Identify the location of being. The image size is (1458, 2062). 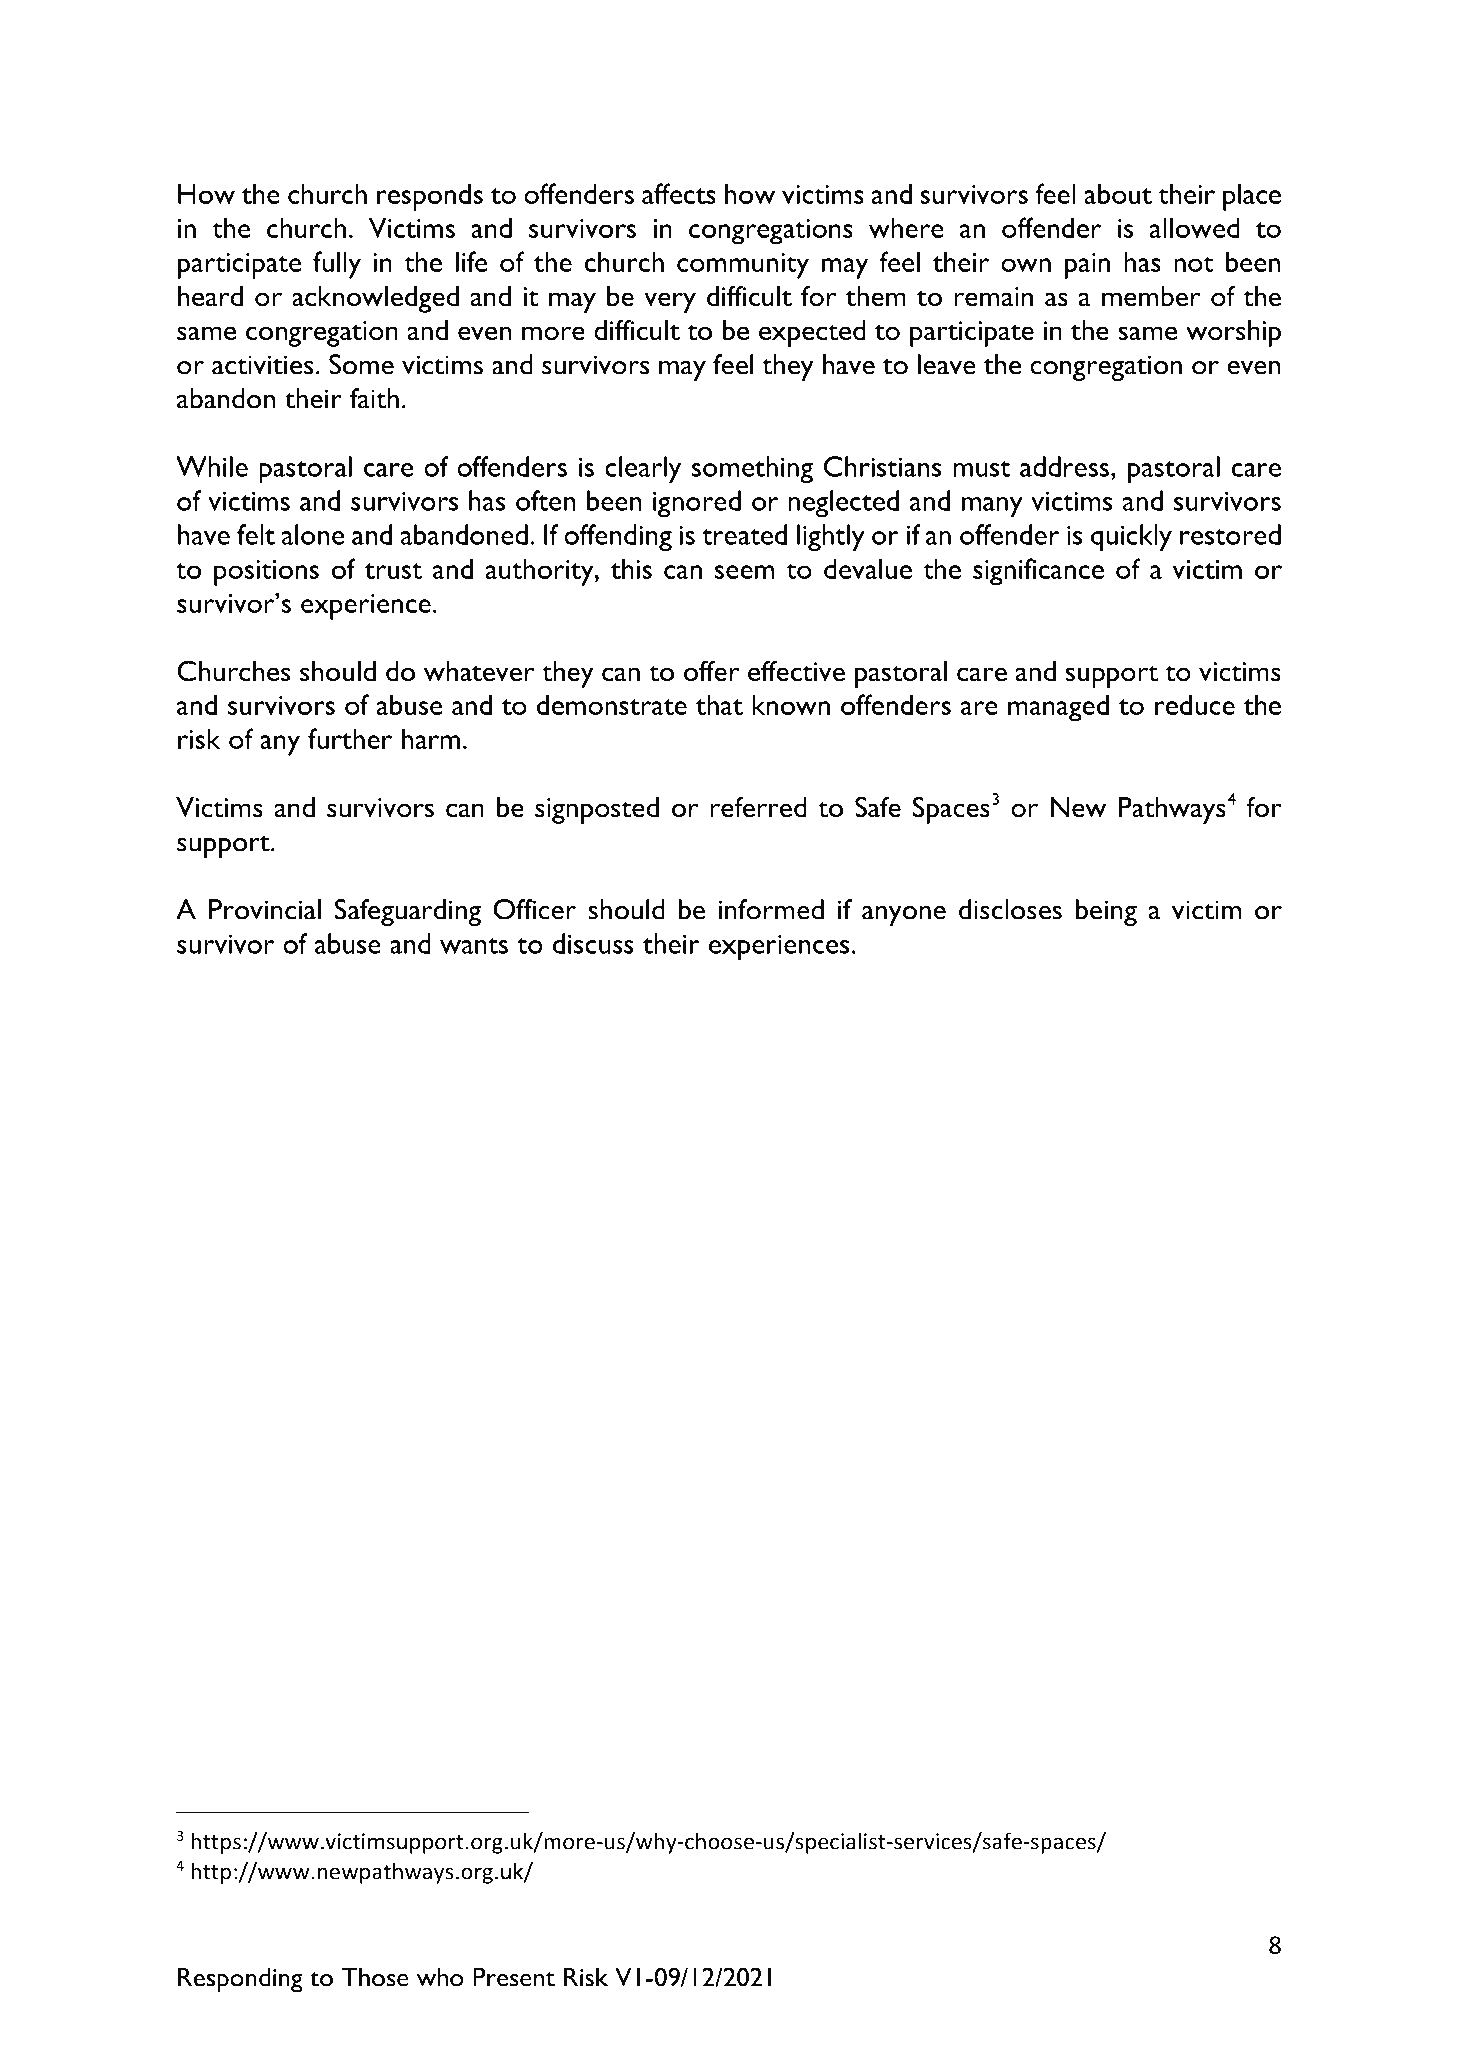
(1106, 912).
